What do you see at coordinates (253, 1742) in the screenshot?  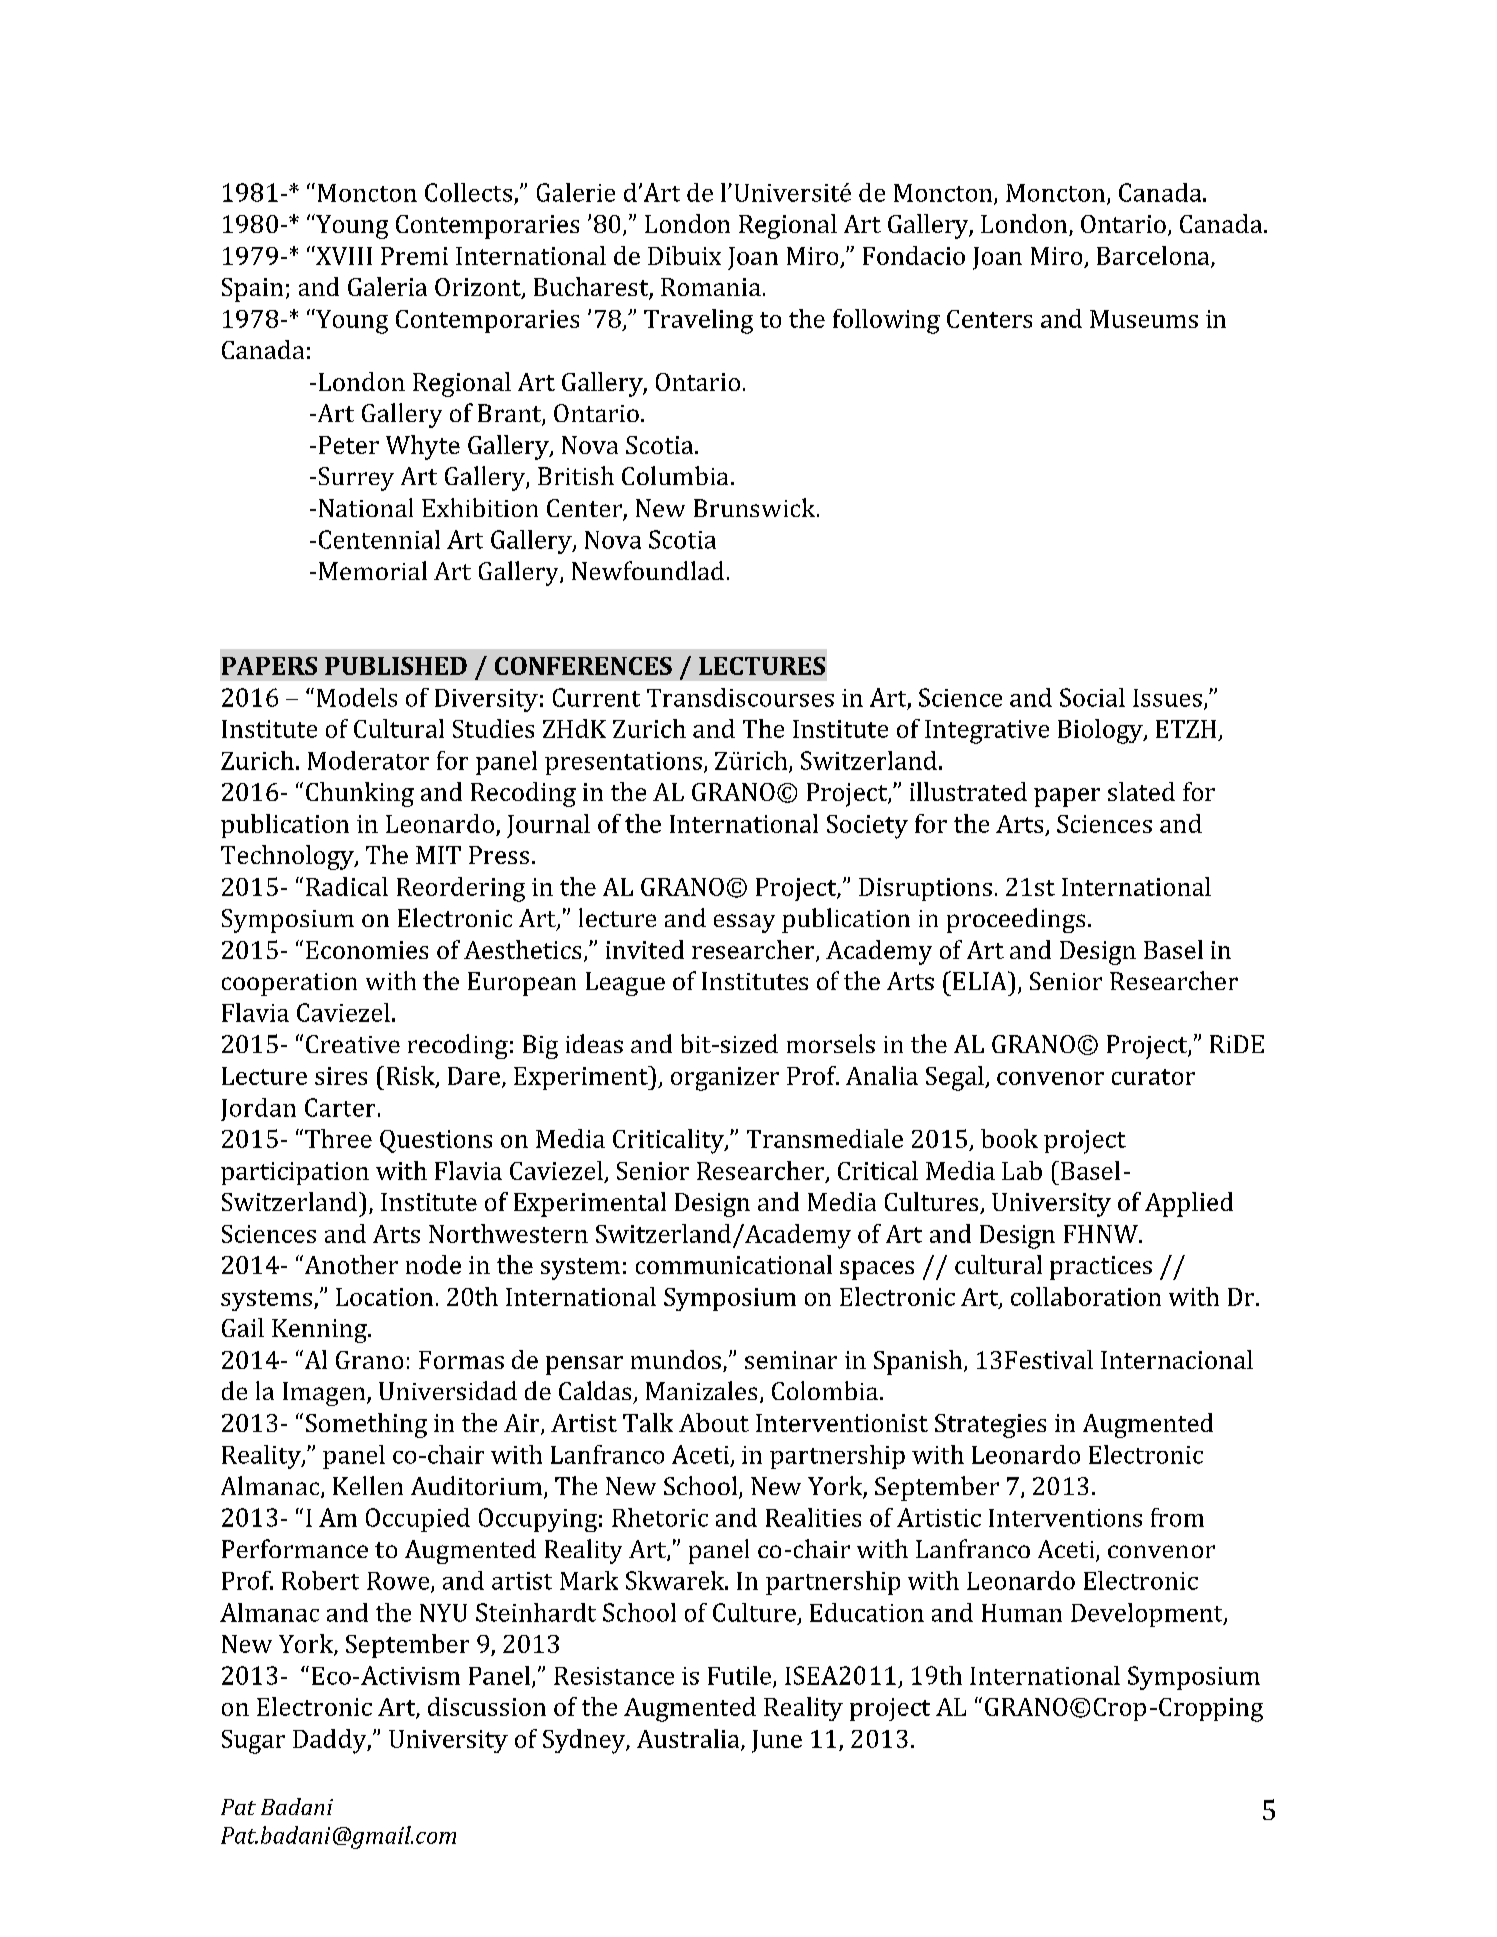 I see `Sugar` at bounding box center [253, 1742].
